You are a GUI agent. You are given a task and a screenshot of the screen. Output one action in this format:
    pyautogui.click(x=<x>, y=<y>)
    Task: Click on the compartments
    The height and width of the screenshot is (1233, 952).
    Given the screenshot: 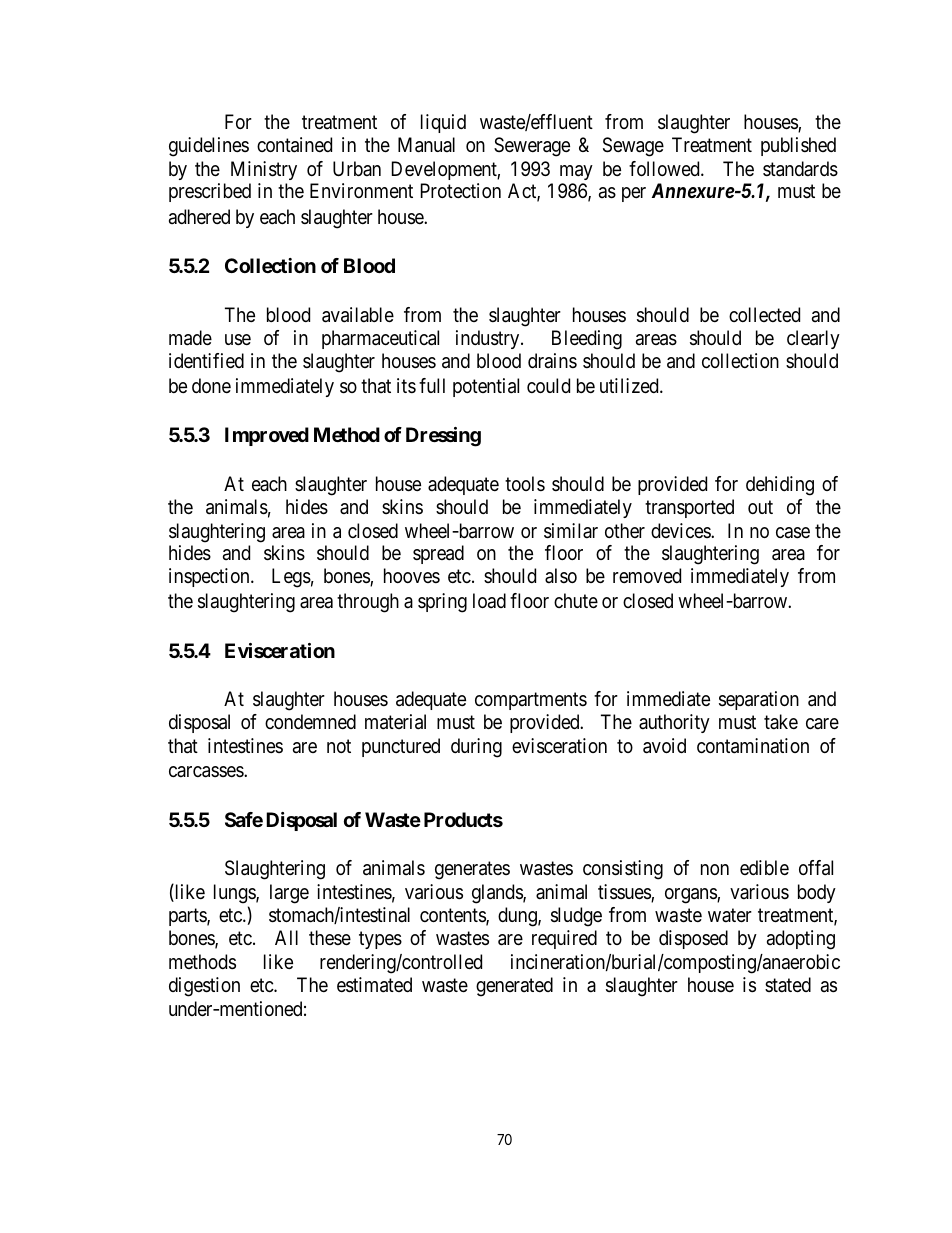 What is the action you would take?
    pyautogui.click(x=531, y=701)
